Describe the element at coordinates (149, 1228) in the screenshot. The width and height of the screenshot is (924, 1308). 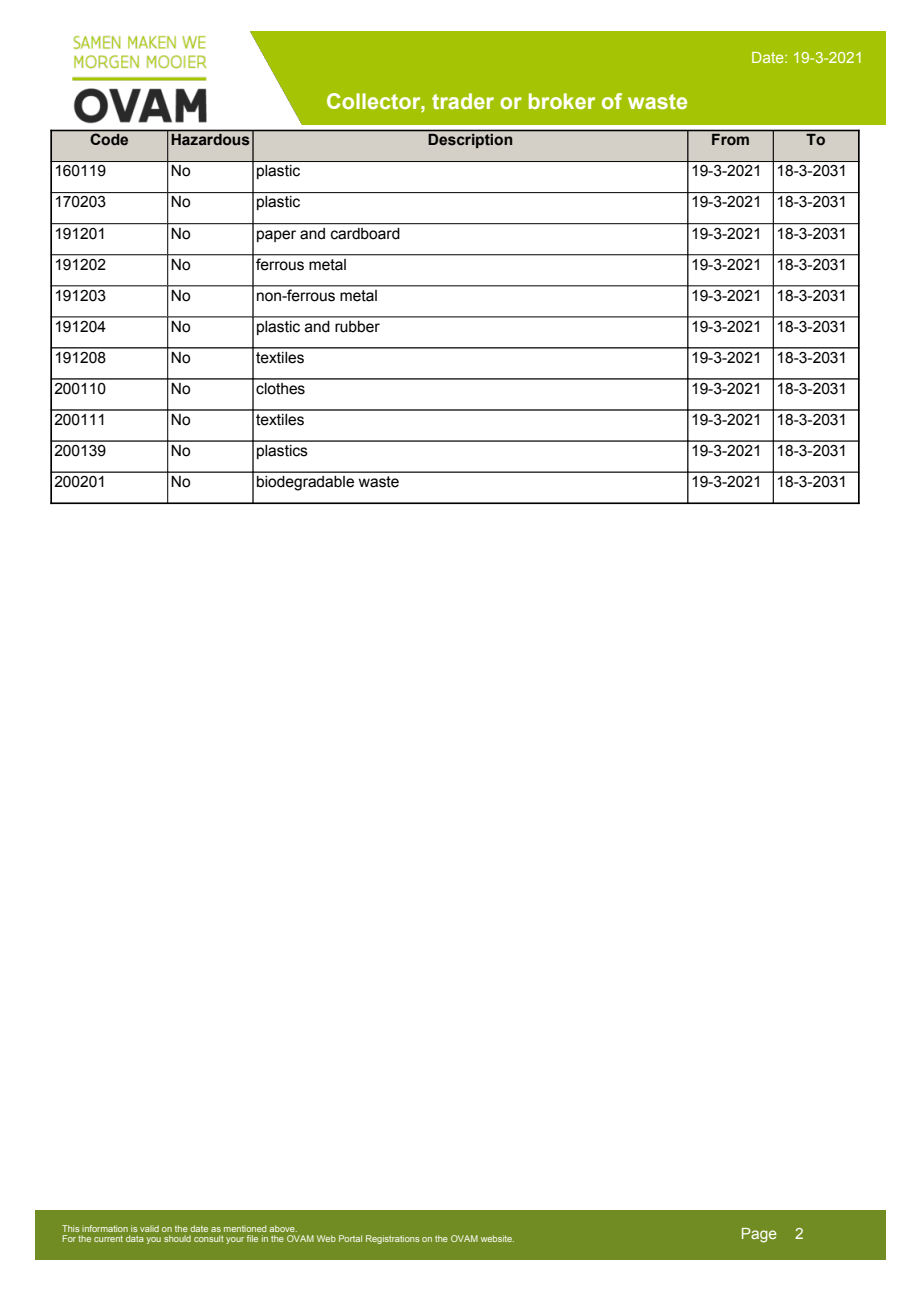
I see `valid` at that location.
